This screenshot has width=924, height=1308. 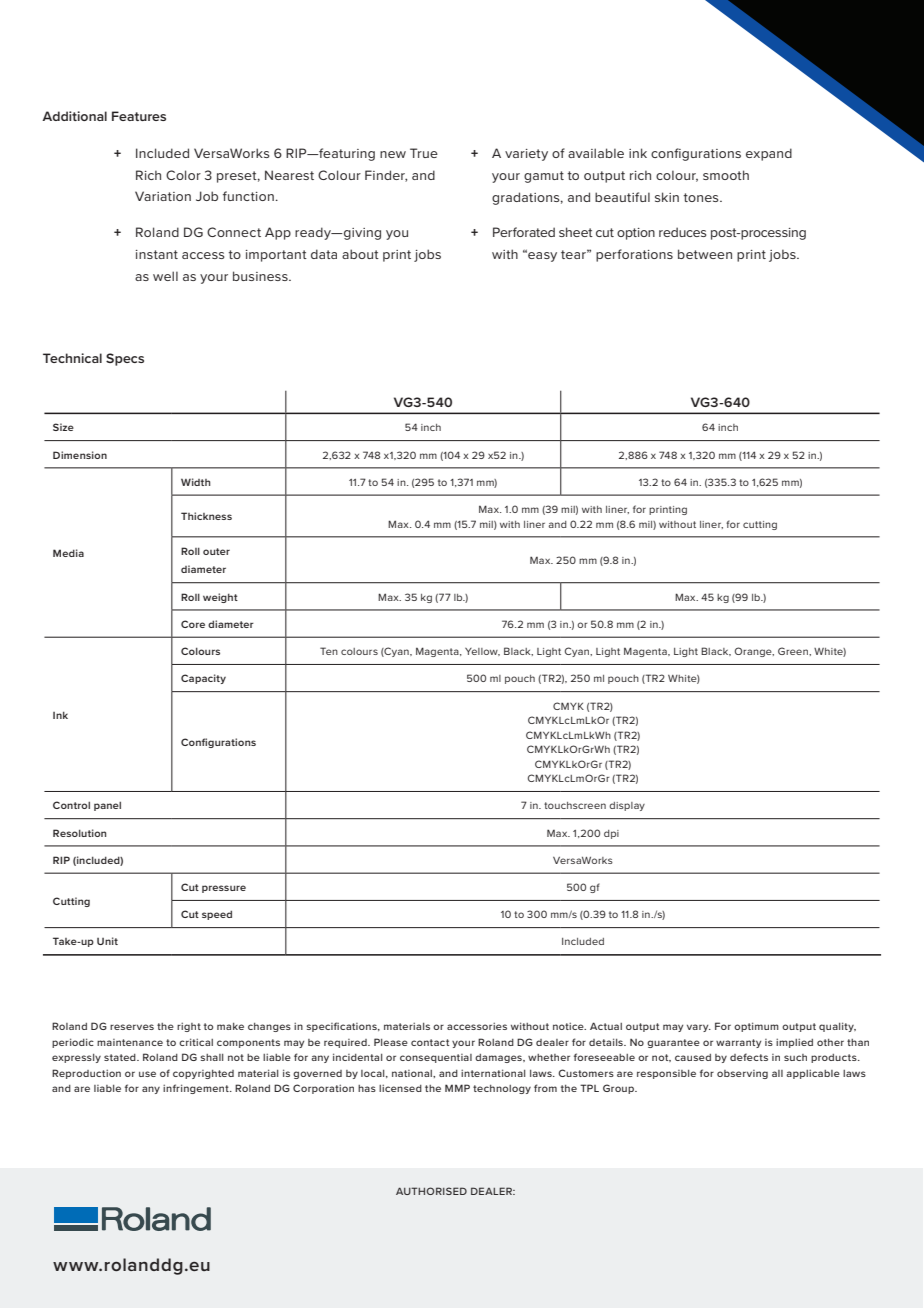 What do you see at coordinates (183, 175) in the screenshot?
I see `Color` at bounding box center [183, 175].
